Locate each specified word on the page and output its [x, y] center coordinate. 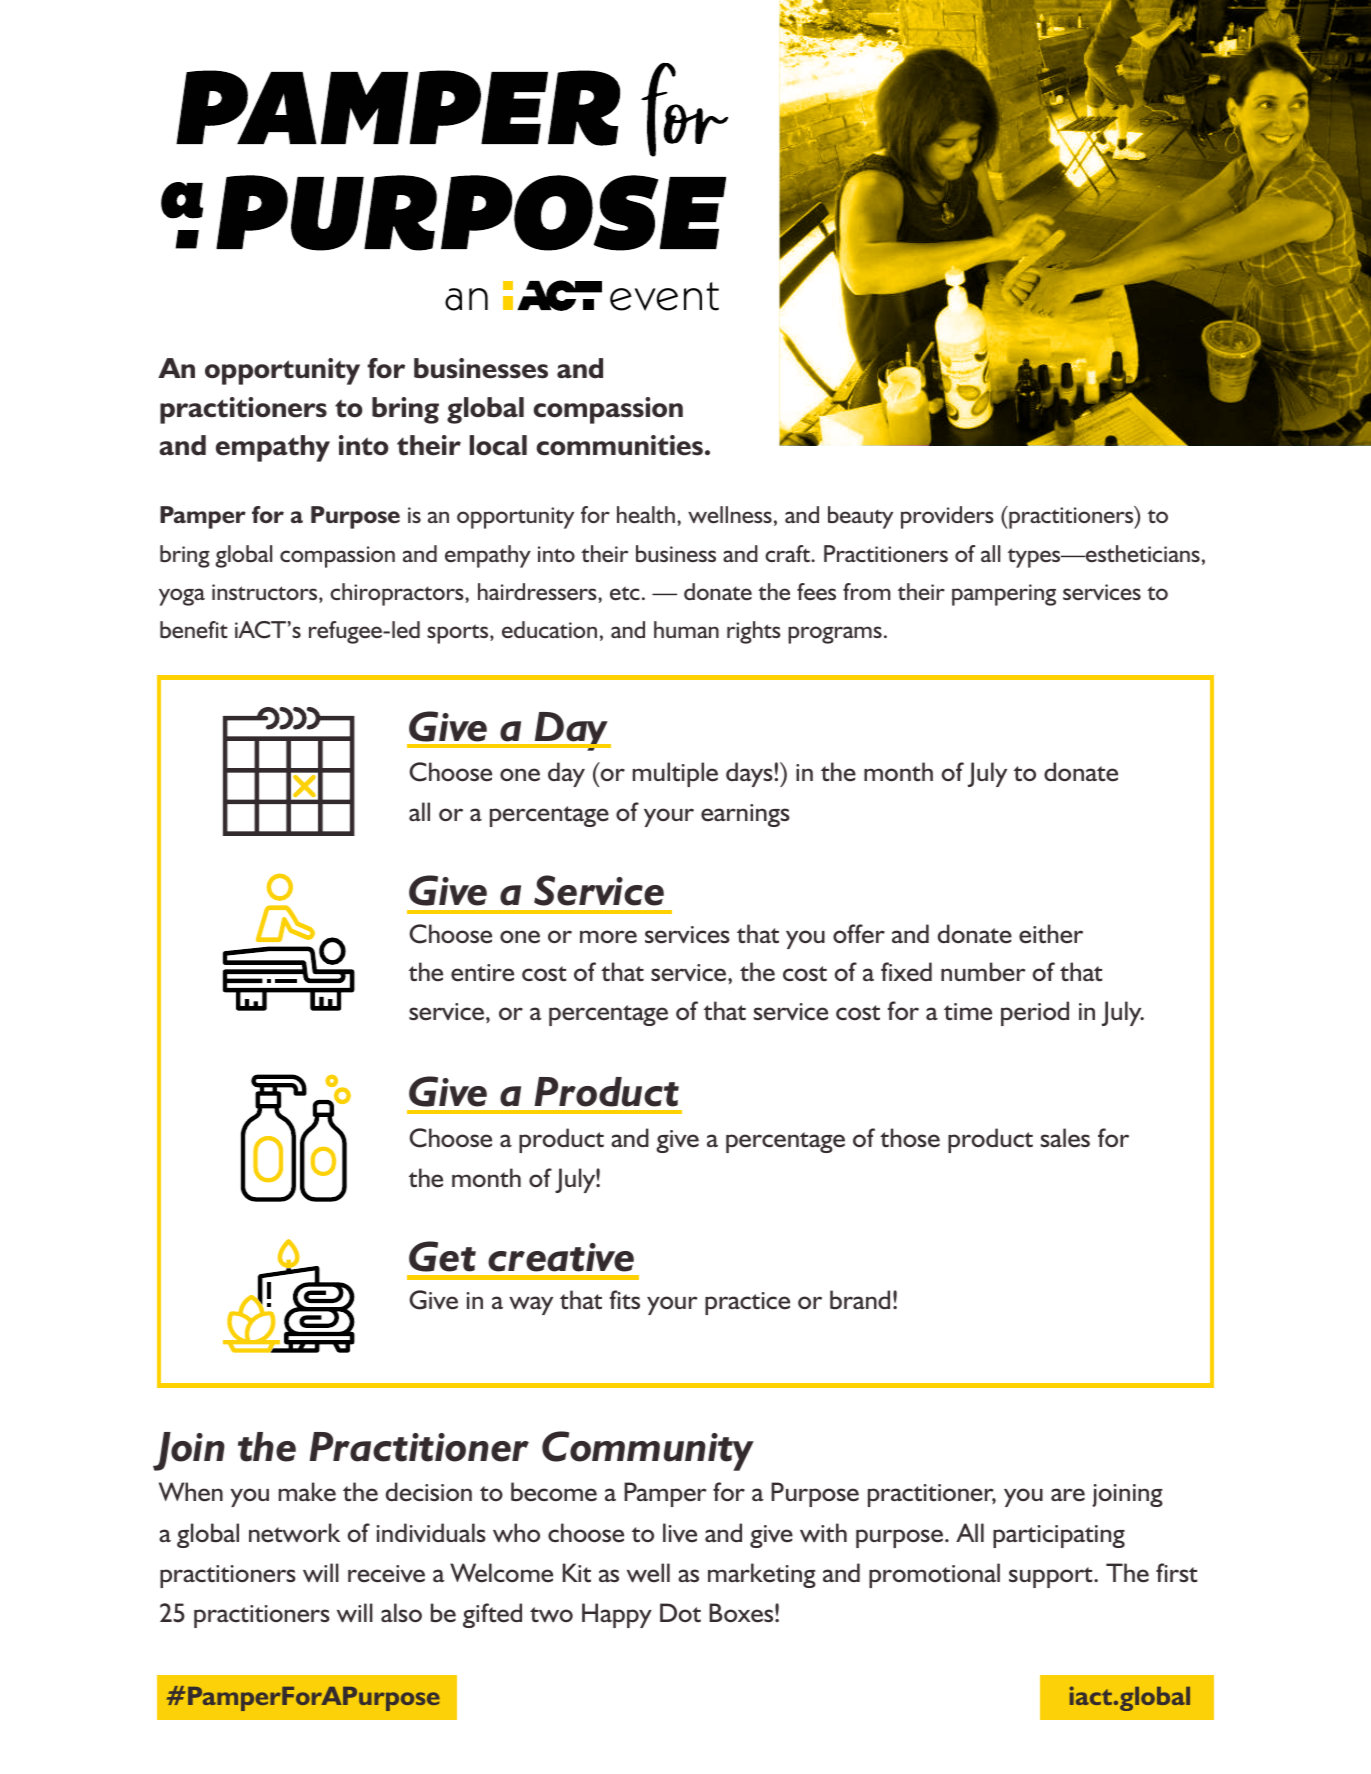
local [498, 445]
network [294, 1533]
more [608, 937]
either [1051, 934]
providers [947, 517]
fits [624, 1299]
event [664, 296]
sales [1065, 1138]
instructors [266, 593]
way [531, 1305]
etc [625, 593]
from [867, 591]
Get [442, 1256]
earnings [745, 815]
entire [482, 973]
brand [860, 1300]
